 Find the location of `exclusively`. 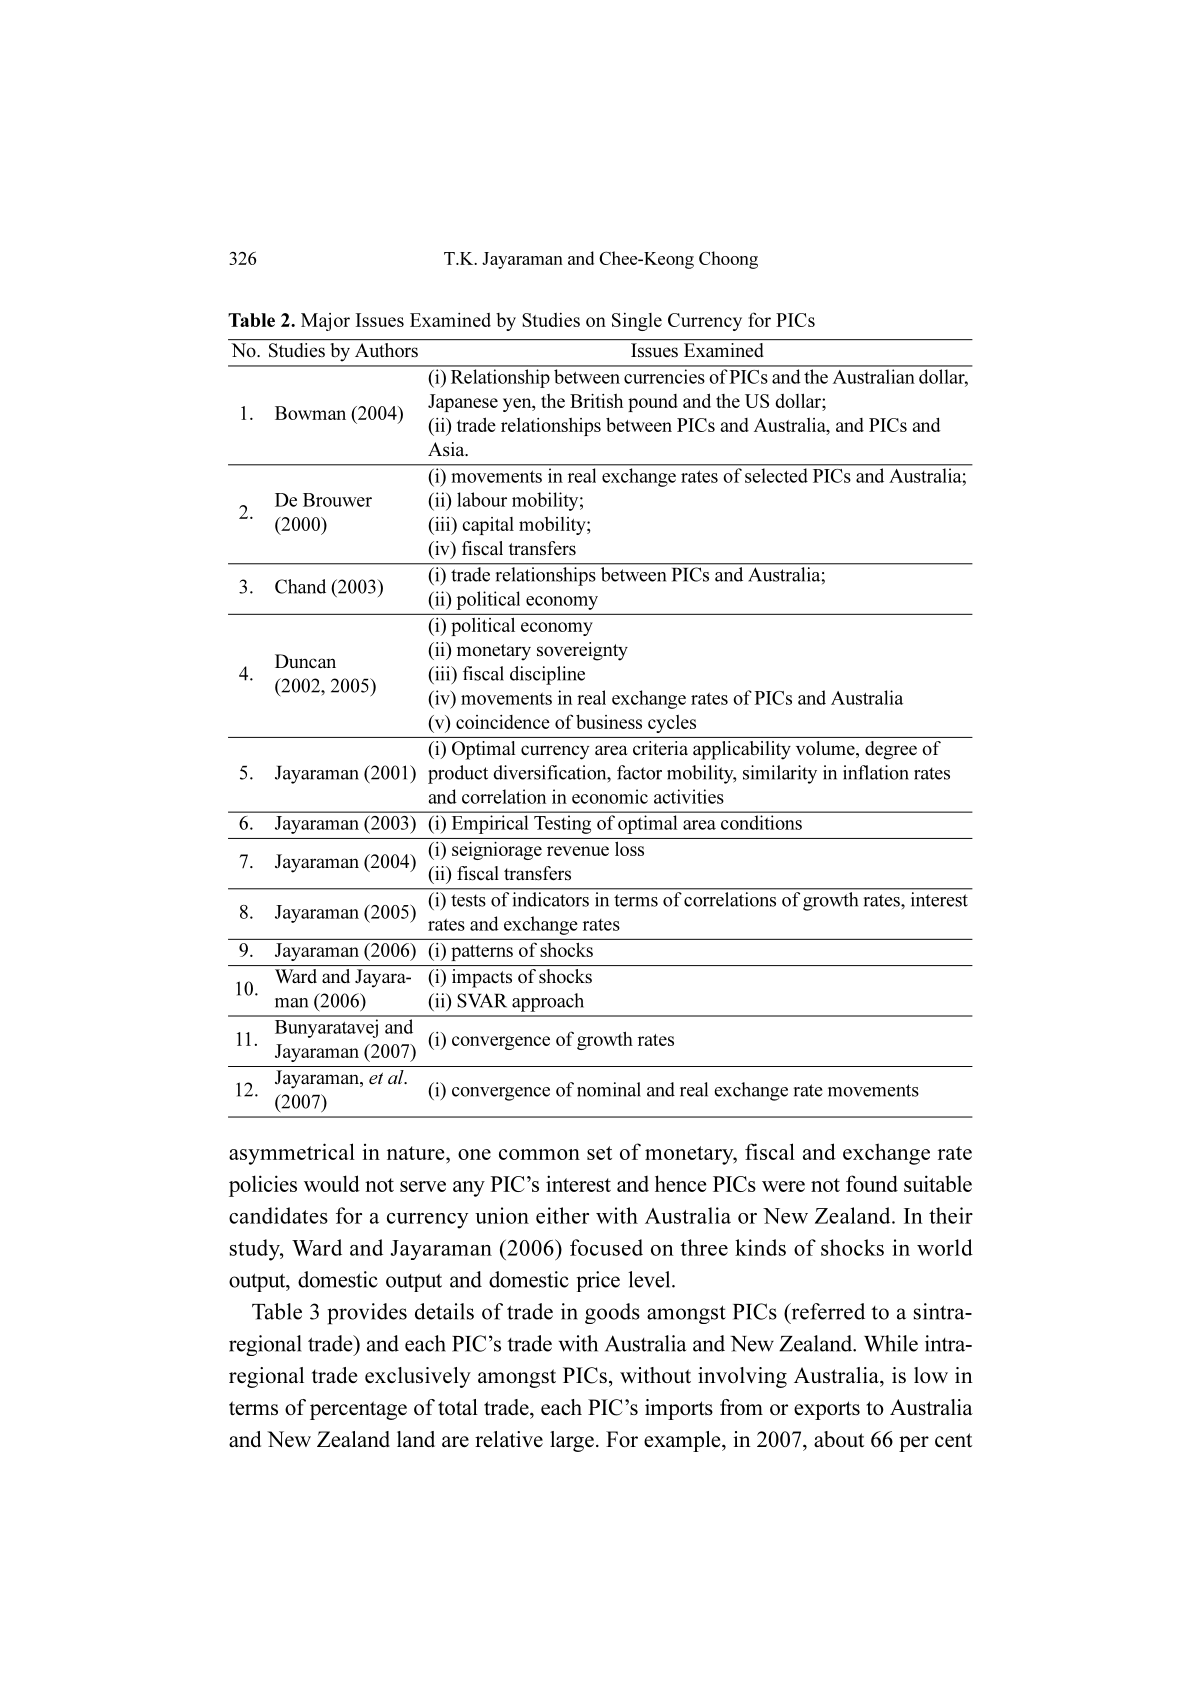

exclusively is located at coordinates (418, 1377).
